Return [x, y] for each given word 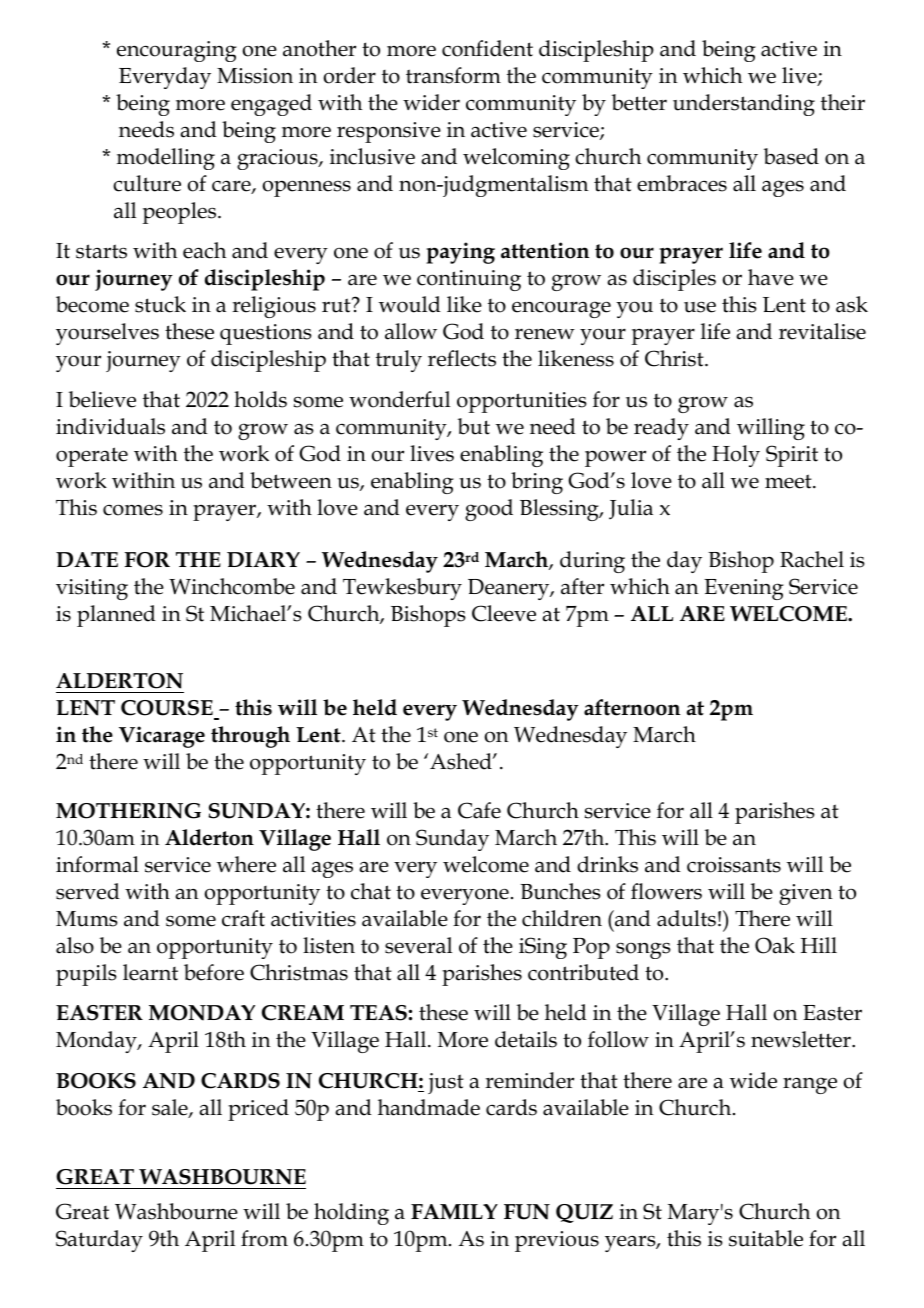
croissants [734, 865]
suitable [766, 1238]
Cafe [479, 810]
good [489, 510]
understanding [744, 105]
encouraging [177, 51]
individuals [110, 426]
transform [453, 75]
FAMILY [454, 1211]
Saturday [99, 1241]
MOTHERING [128, 811]
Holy [736, 456]
